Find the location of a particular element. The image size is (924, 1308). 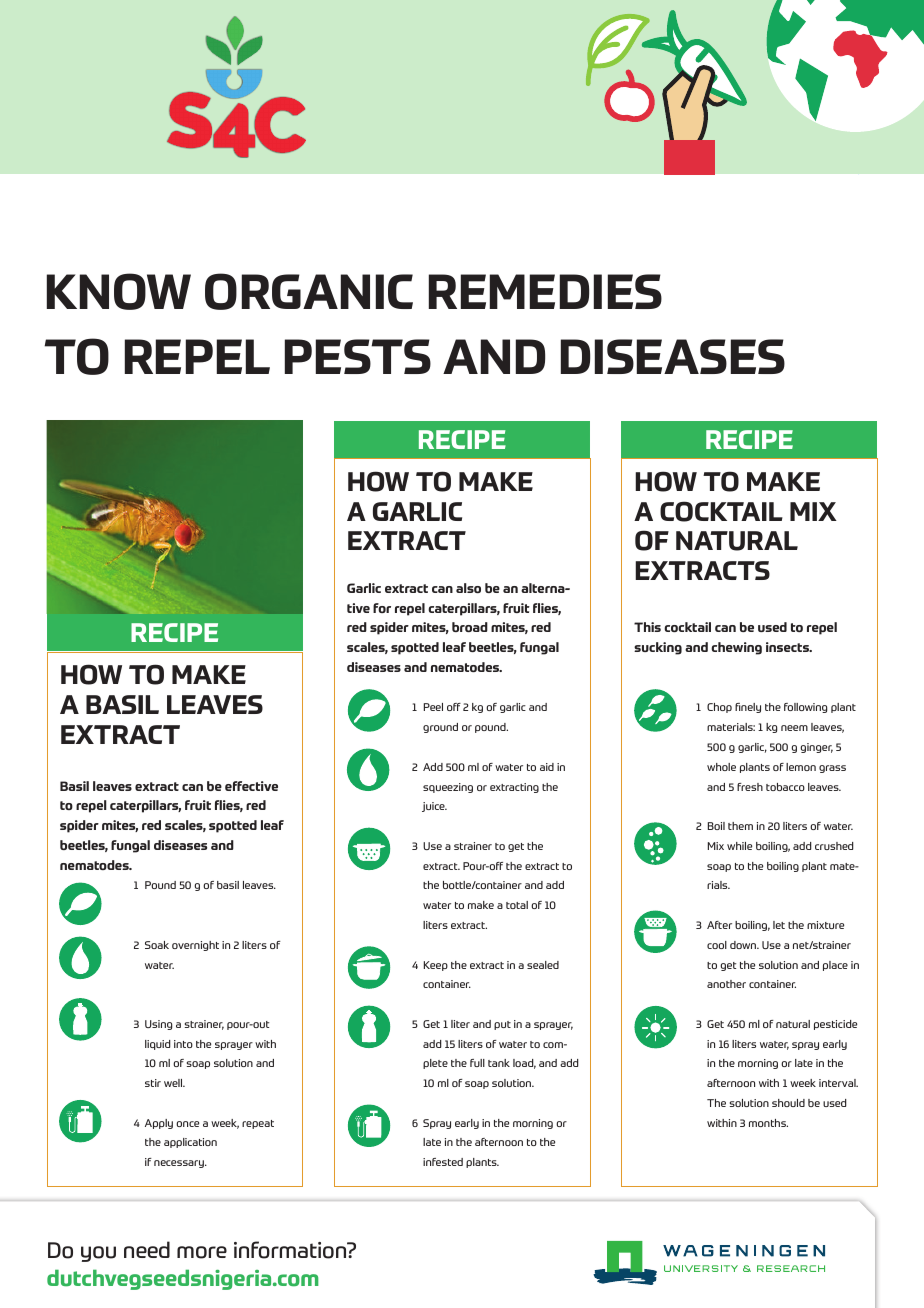

PESTS is located at coordinates (358, 356).
